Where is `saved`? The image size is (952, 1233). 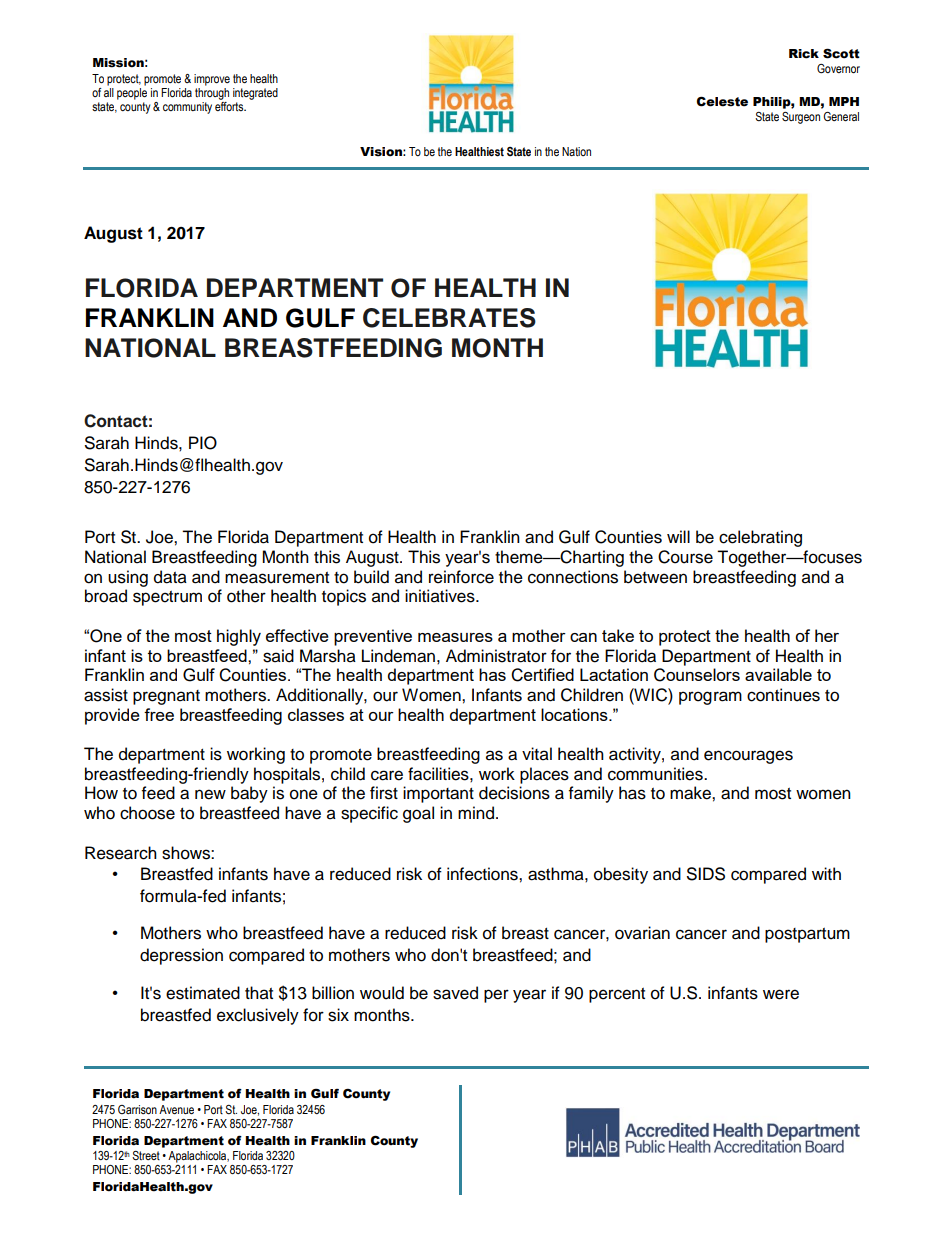
saved is located at coordinates (455, 993).
